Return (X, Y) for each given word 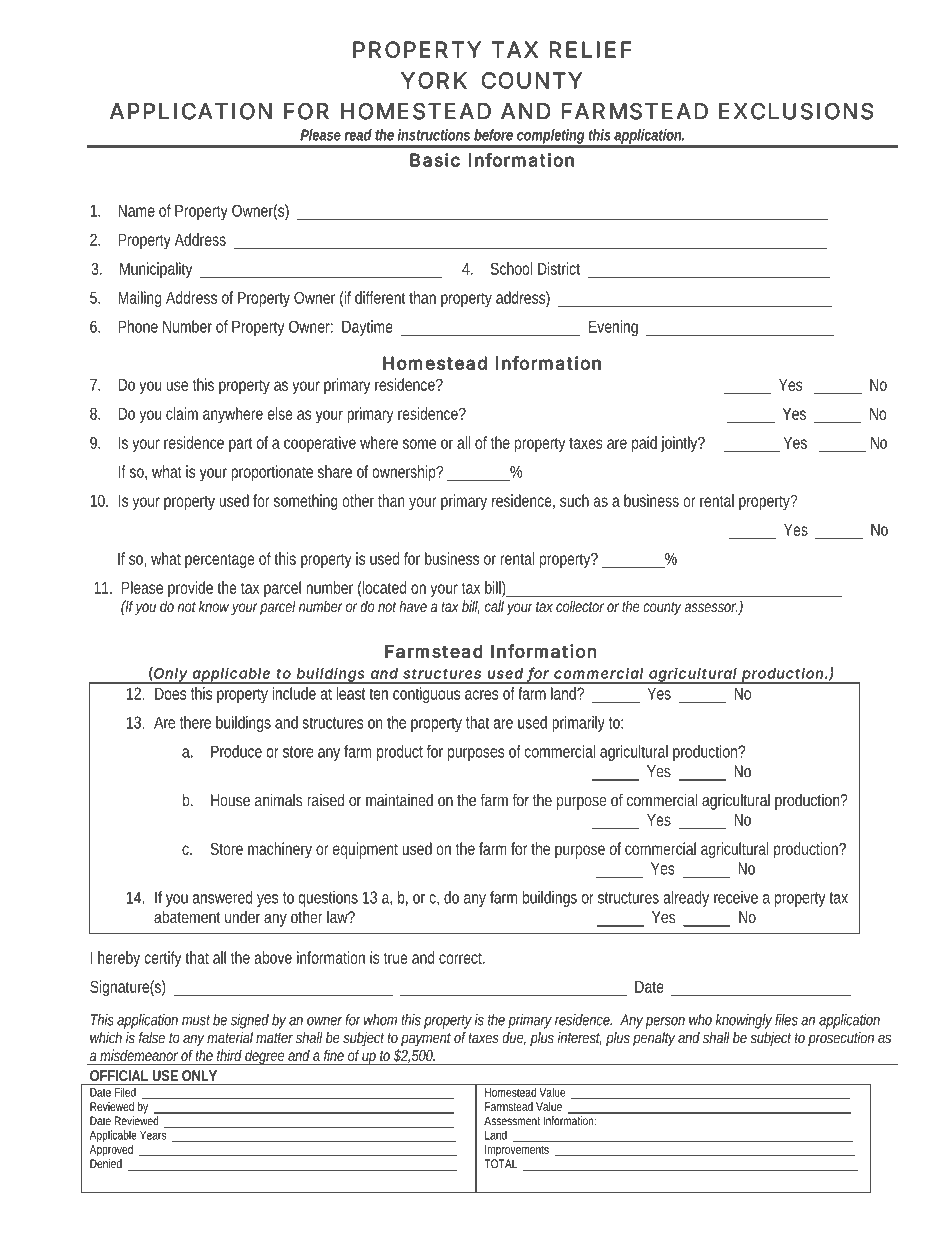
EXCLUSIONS (796, 111)
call (494, 606)
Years (153, 1135)
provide (190, 589)
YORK (434, 80)
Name (136, 211)
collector (580, 606)
